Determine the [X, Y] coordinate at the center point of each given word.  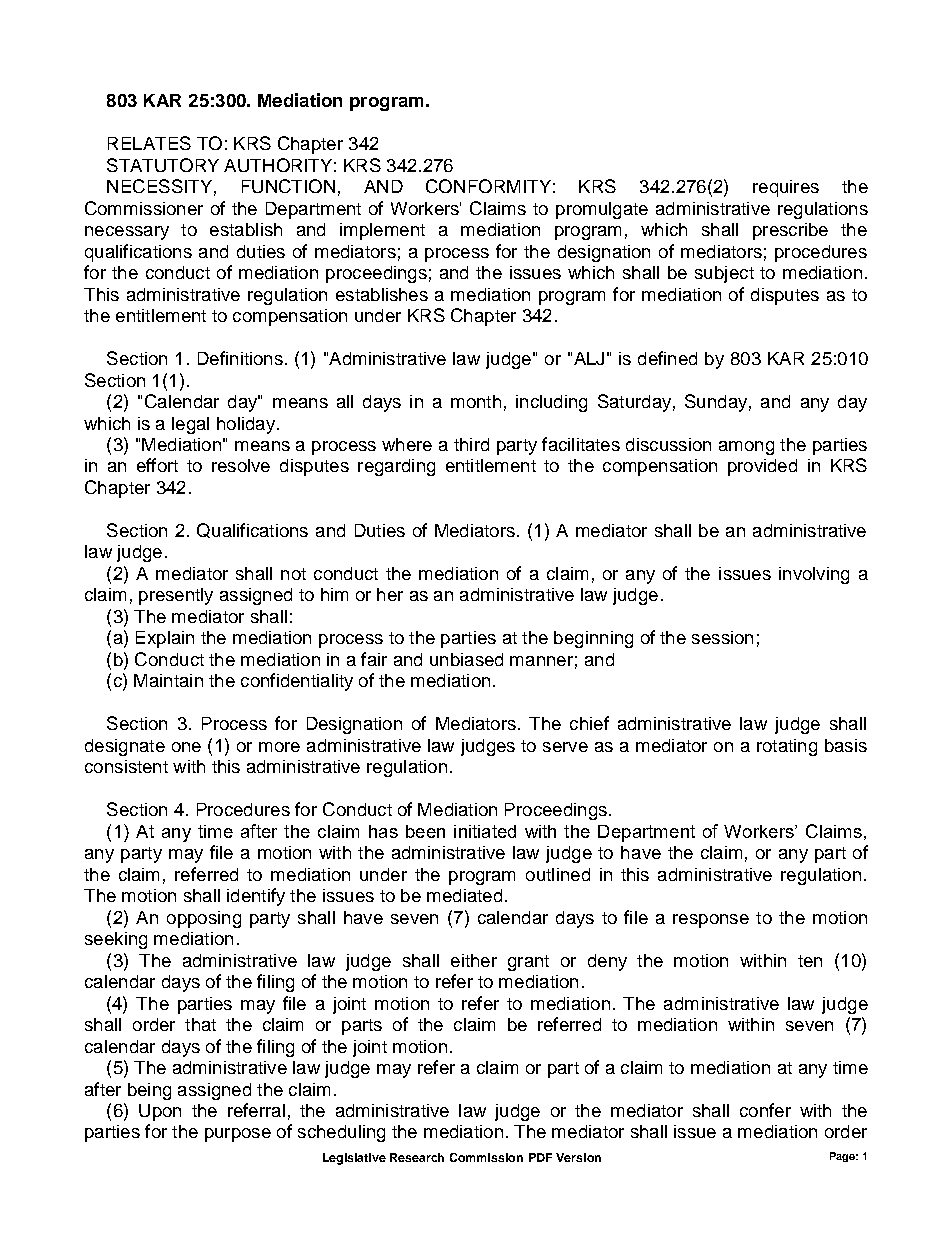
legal [190, 425]
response [711, 921]
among [746, 448]
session [722, 637]
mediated [464, 895]
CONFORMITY [488, 186]
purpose [238, 1135]
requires [786, 188]
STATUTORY [163, 165]
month [476, 401]
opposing [204, 919]
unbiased [466, 659]
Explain [165, 639]
